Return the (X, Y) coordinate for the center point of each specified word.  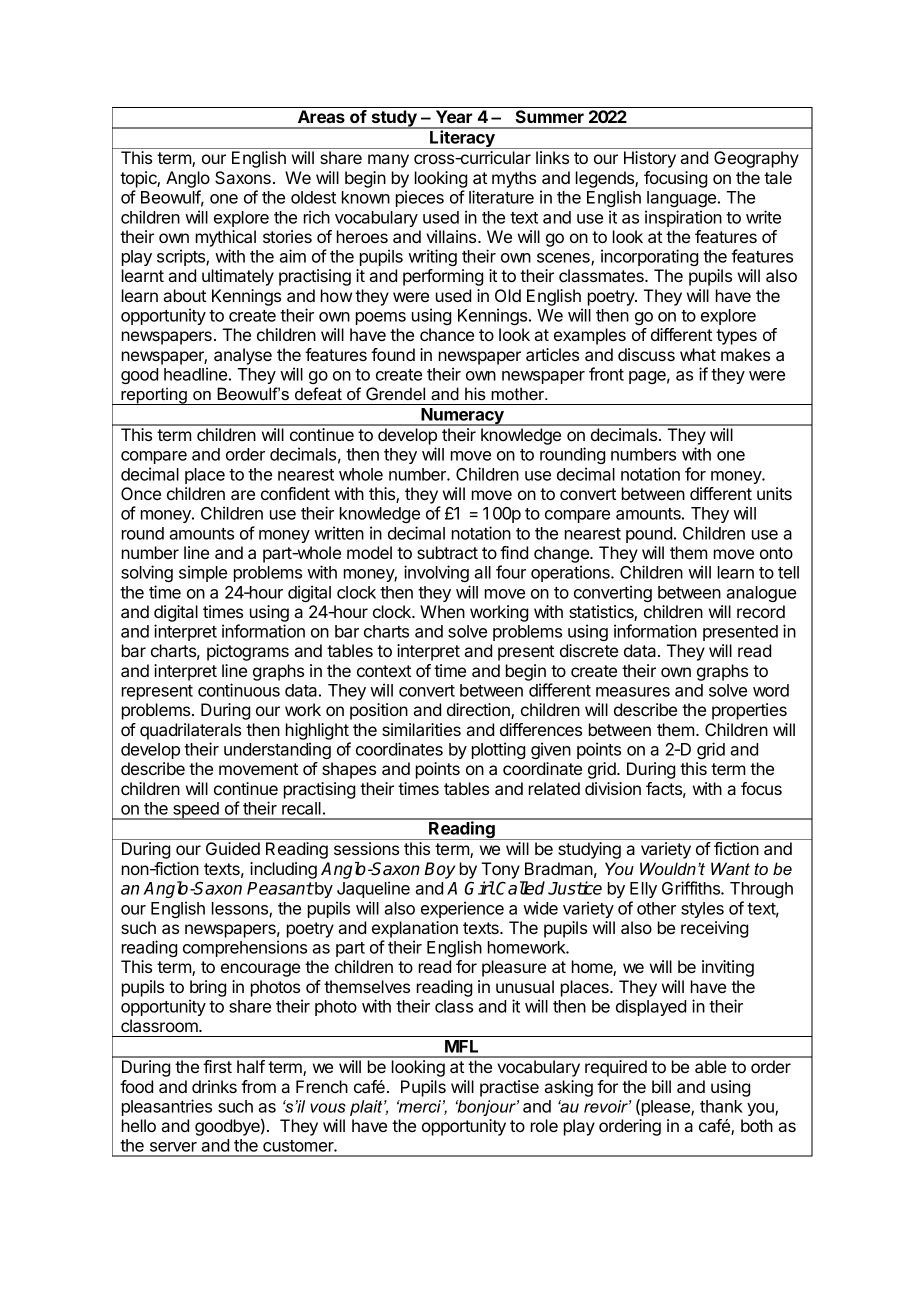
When (442, 611)
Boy (440, 870)
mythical (226, 238)
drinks (214, 1086)
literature (501, 197)
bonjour (487, 1108)
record (761, 611)
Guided (233, 848)
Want (730, 868)
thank (721, 1106)
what (698, 354)
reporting (154, 396)
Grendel (395, 394)
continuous (239, 690)
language (683, 199)
